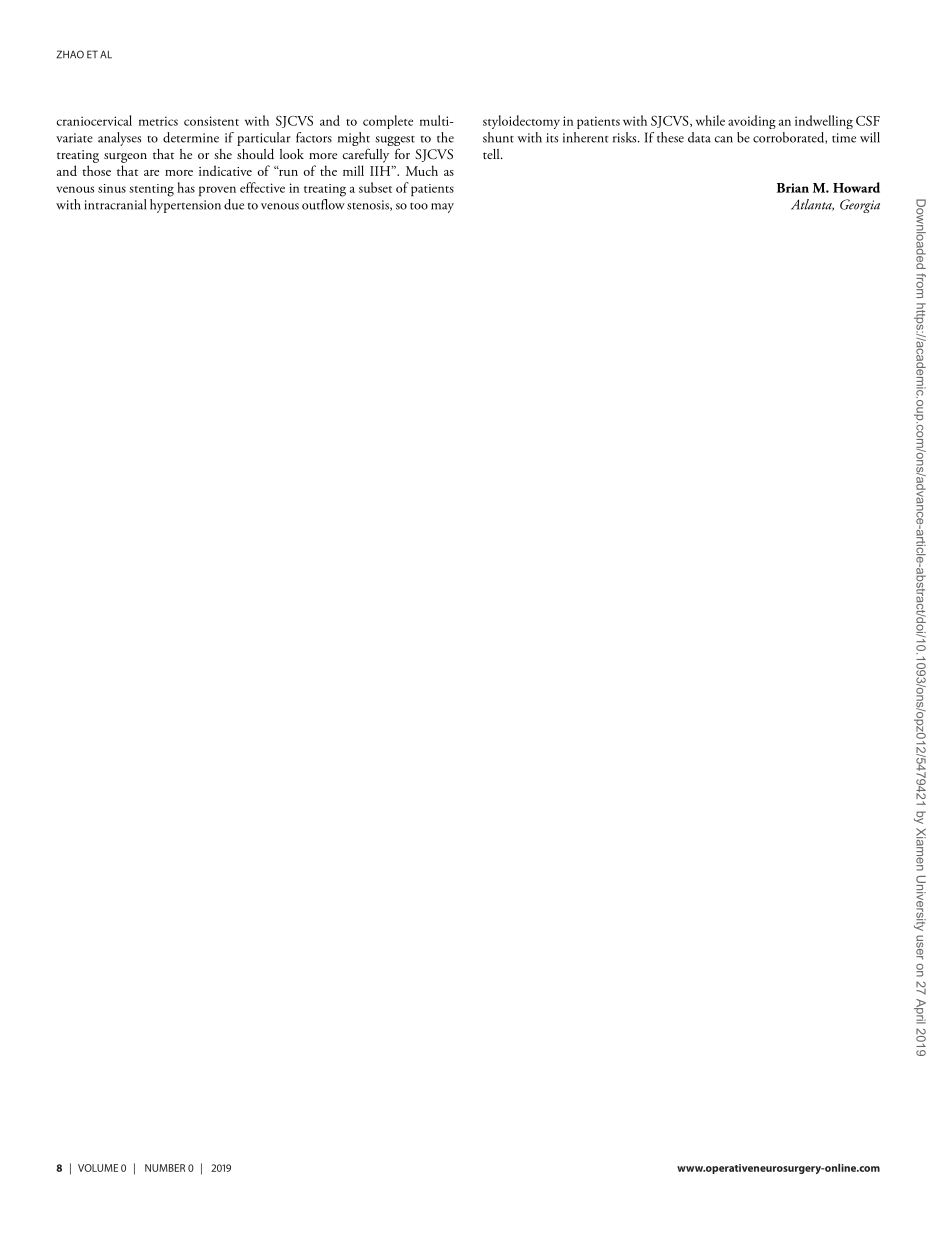  Describe the element at coordinates (793, 188) in the document. I see `Brian` at that location.
